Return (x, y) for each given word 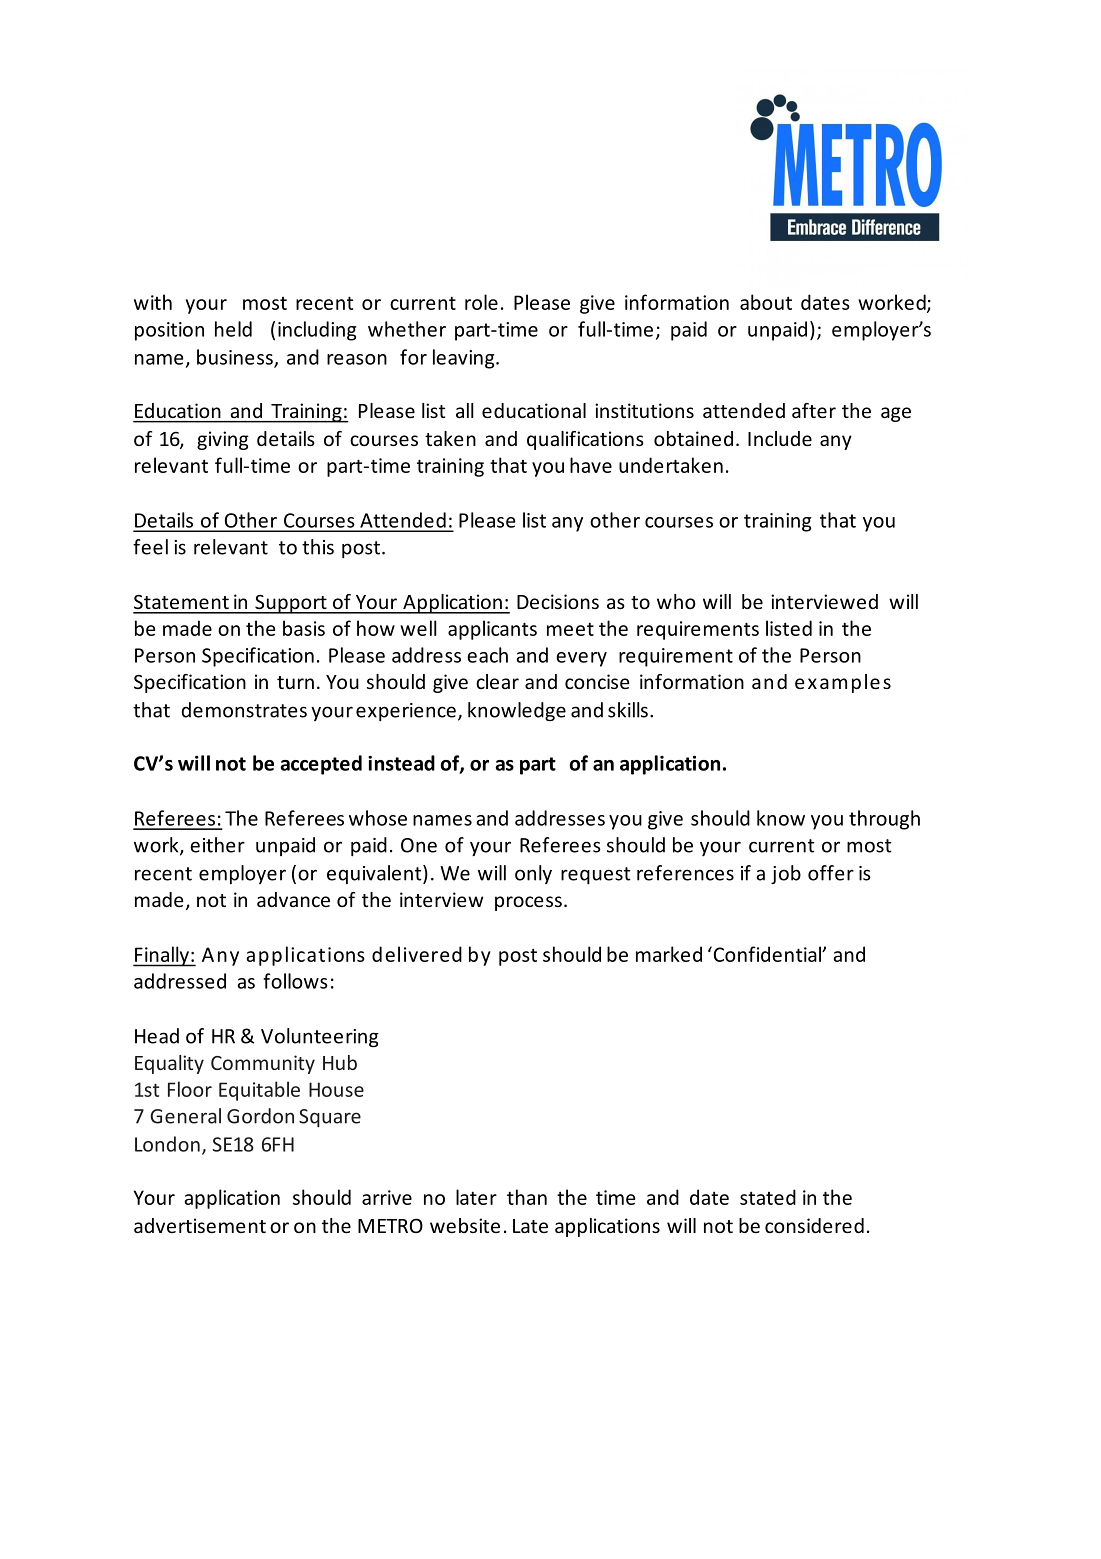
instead (401, 763)
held (233, 329)
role (481, 302)
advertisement (200, 1225)
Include (780, 438)
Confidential (767, 954)
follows (295, 981)
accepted (321, 765)
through (884, 820)
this (318, 547)
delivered (417, 954)
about (766, 302)
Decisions (558, 601)
